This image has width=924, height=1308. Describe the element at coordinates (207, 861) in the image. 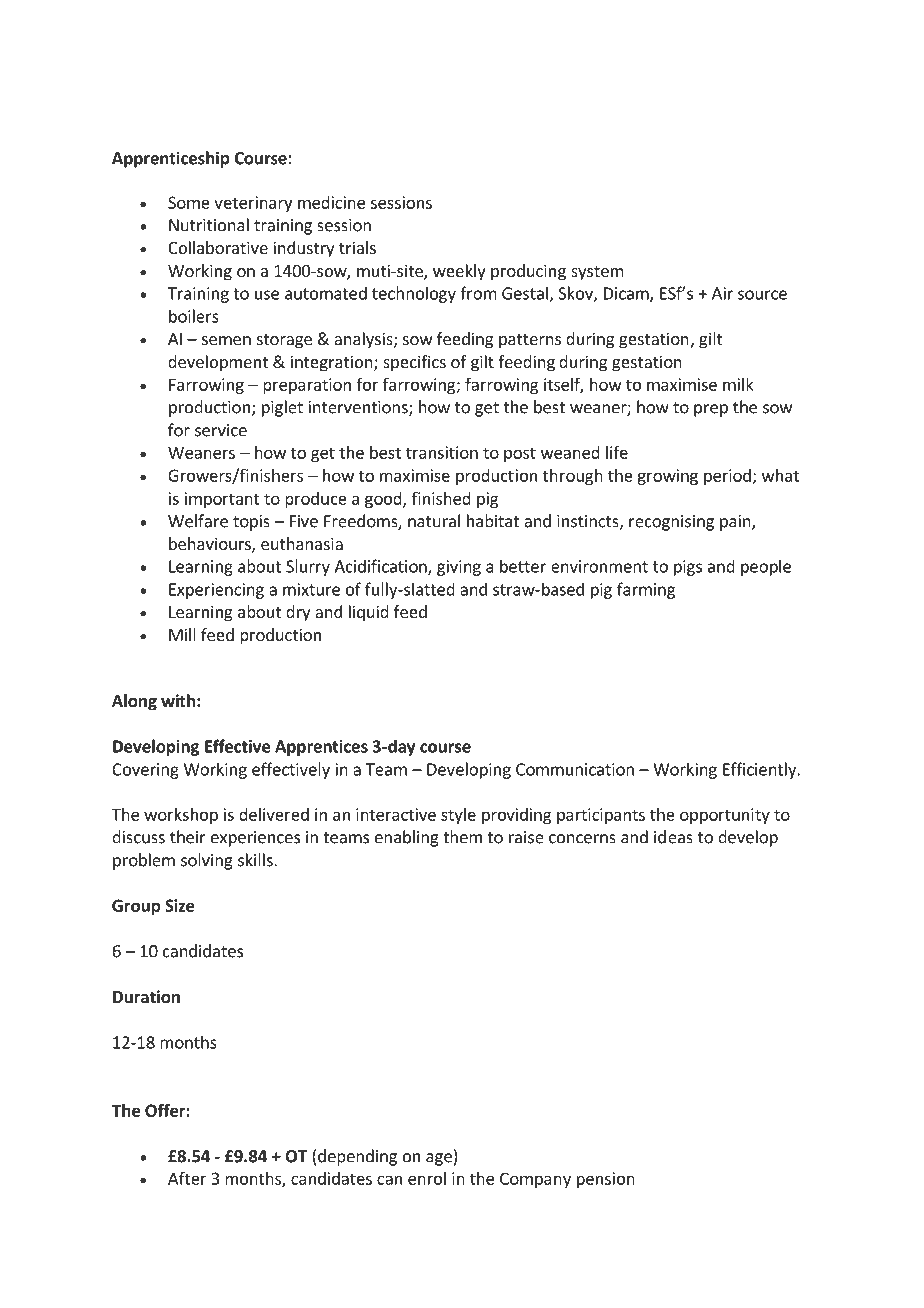

I see `solving` at that location.
